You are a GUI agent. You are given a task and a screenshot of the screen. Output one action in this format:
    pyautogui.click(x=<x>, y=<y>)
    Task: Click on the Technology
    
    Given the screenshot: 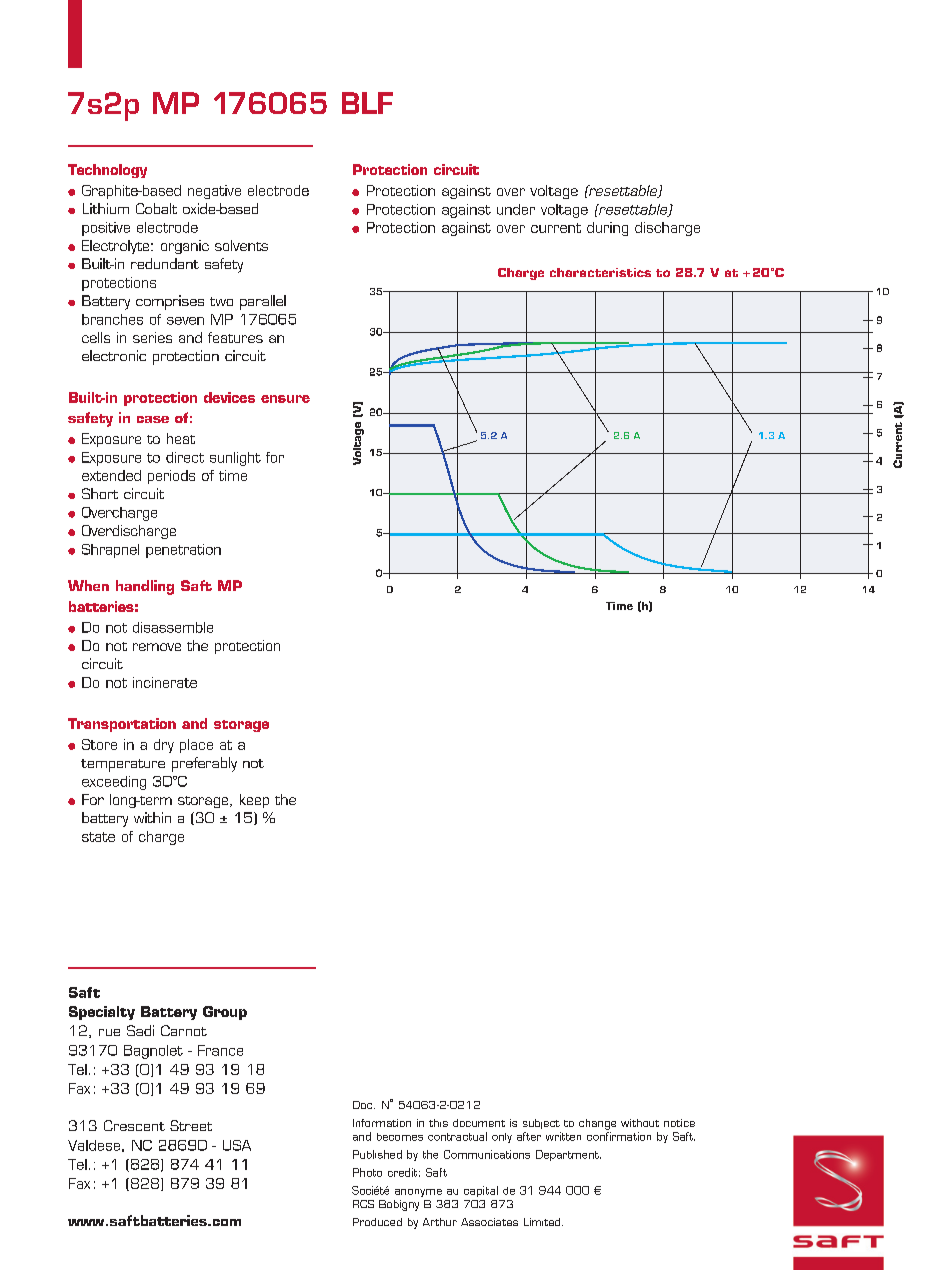 What is the action you would take?
    pyautogui.click(x=107, y=171)
